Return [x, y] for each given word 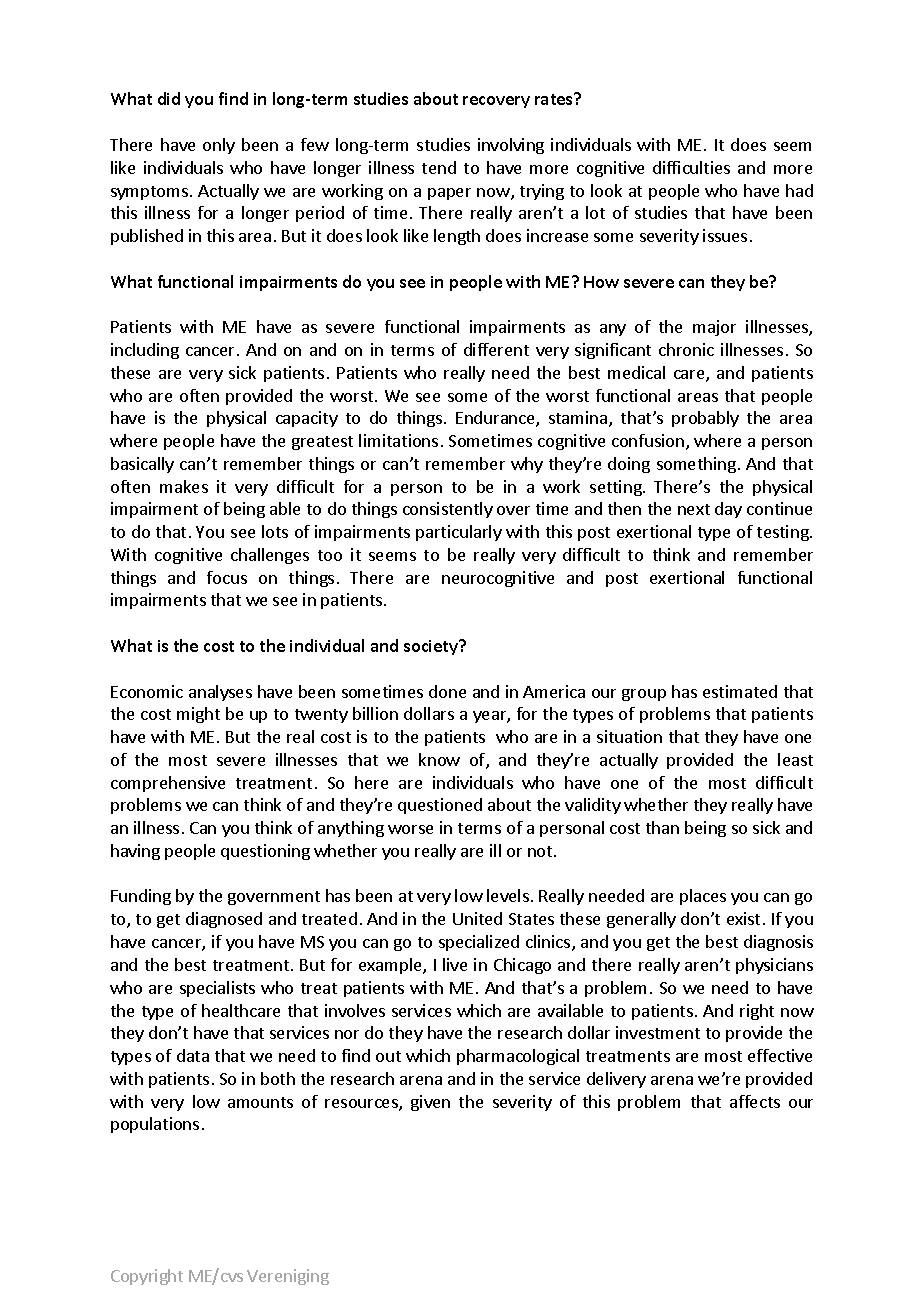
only [219, 146]
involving [511, 146]
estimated [740, 691]
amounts [260, 1102]
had [799, 190]
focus [227, 577]
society [432, 647]
